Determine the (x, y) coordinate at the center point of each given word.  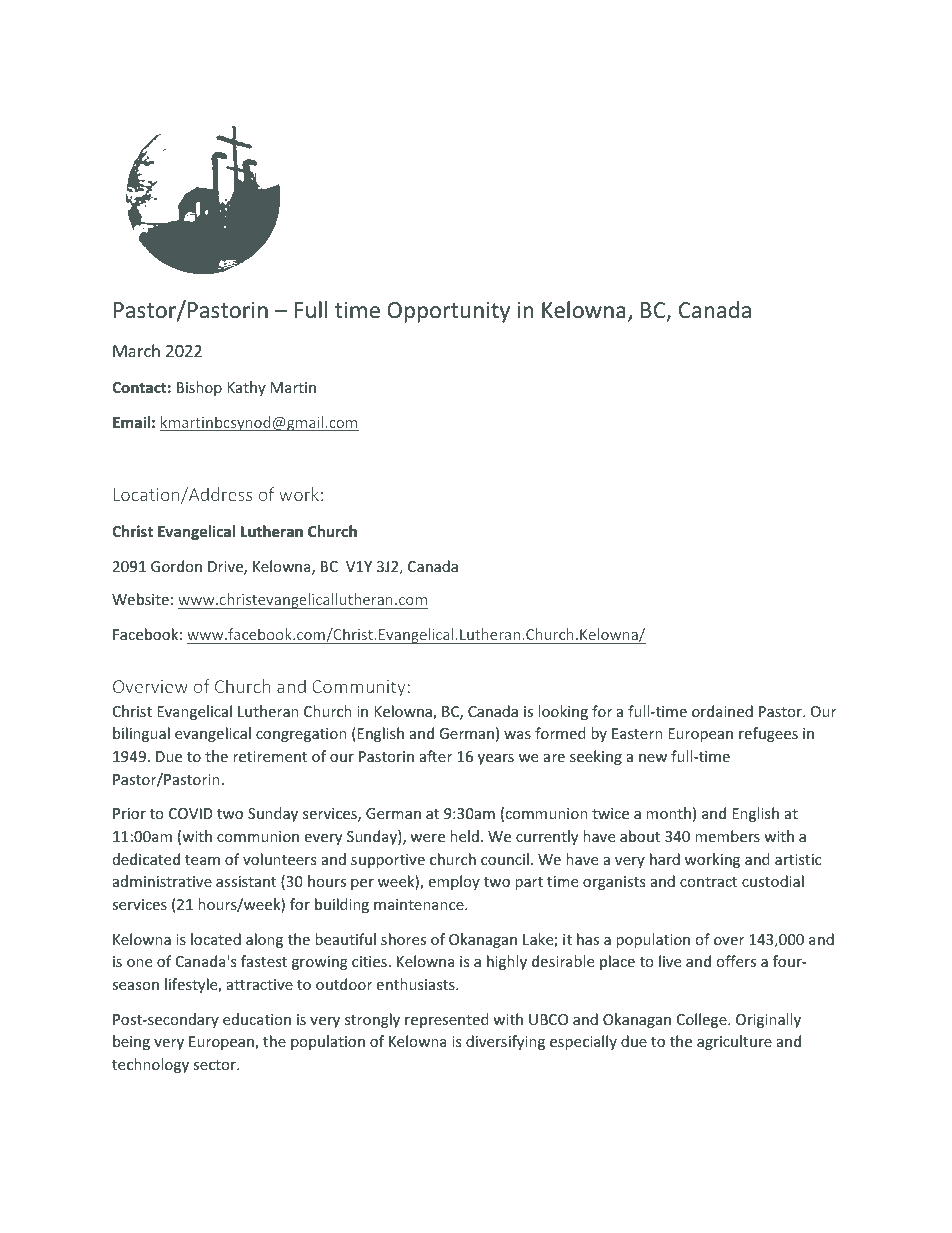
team (202, 860)
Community (358, 688)
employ (454, 882)
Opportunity (448, 312)
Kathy (246, 388)
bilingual (141, 734)
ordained (722, 711)
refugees (768, 734)
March (136, 350)
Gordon (176, 566)
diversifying (505, 1042)
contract (708, 882)
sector (216, 1065)
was (517, 735)
